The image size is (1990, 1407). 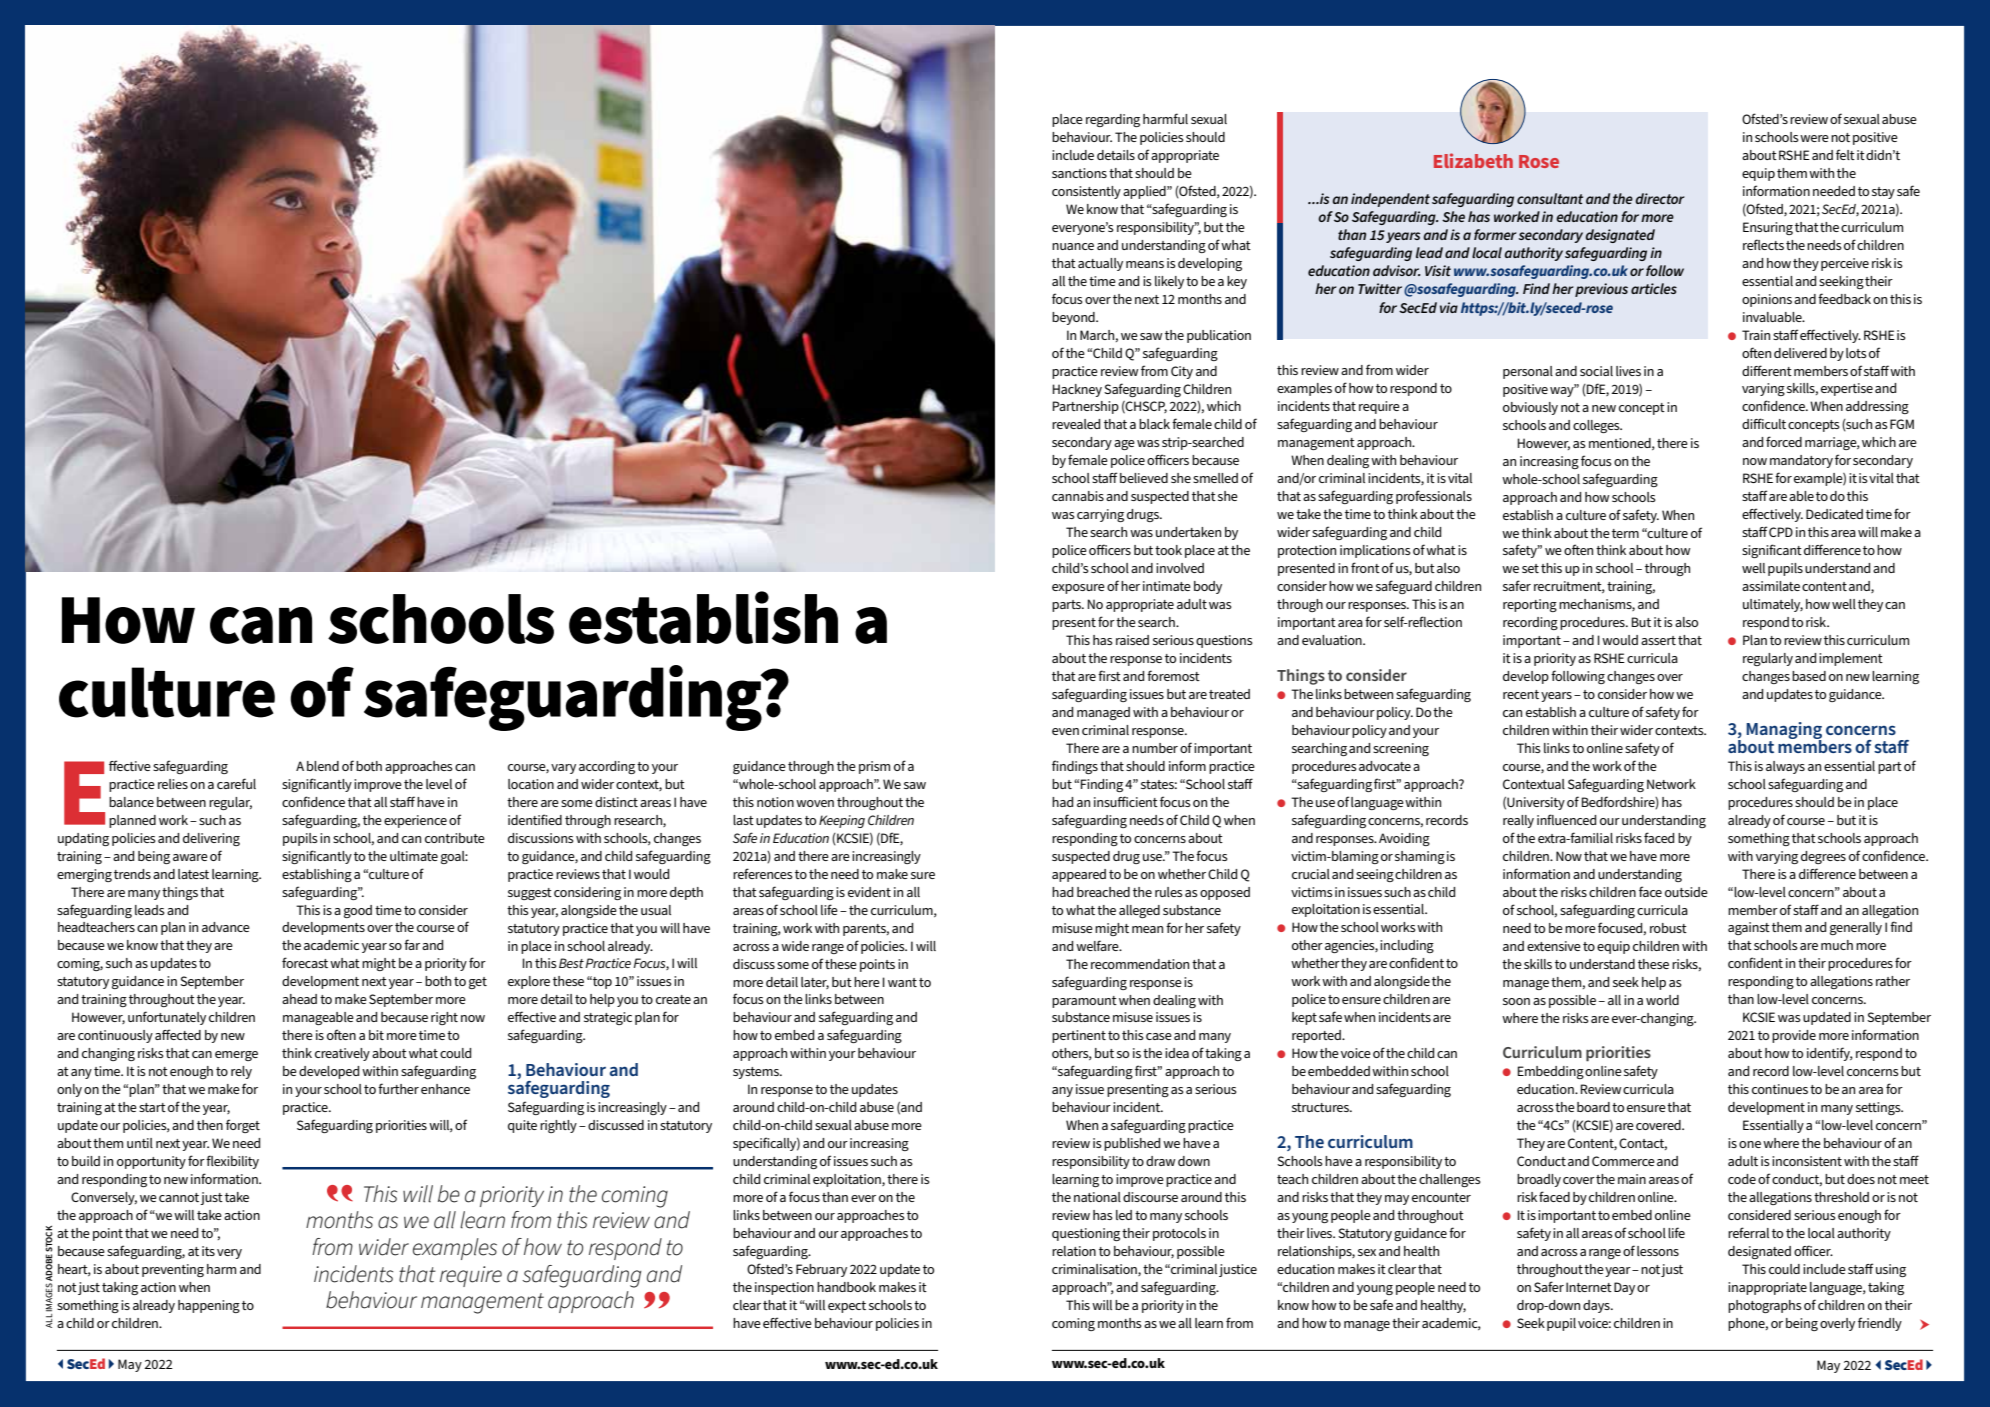 What do you see at coordinates (209, 1306) in the screenshot?
I see `happening` at bounding box center [209, 1306].
